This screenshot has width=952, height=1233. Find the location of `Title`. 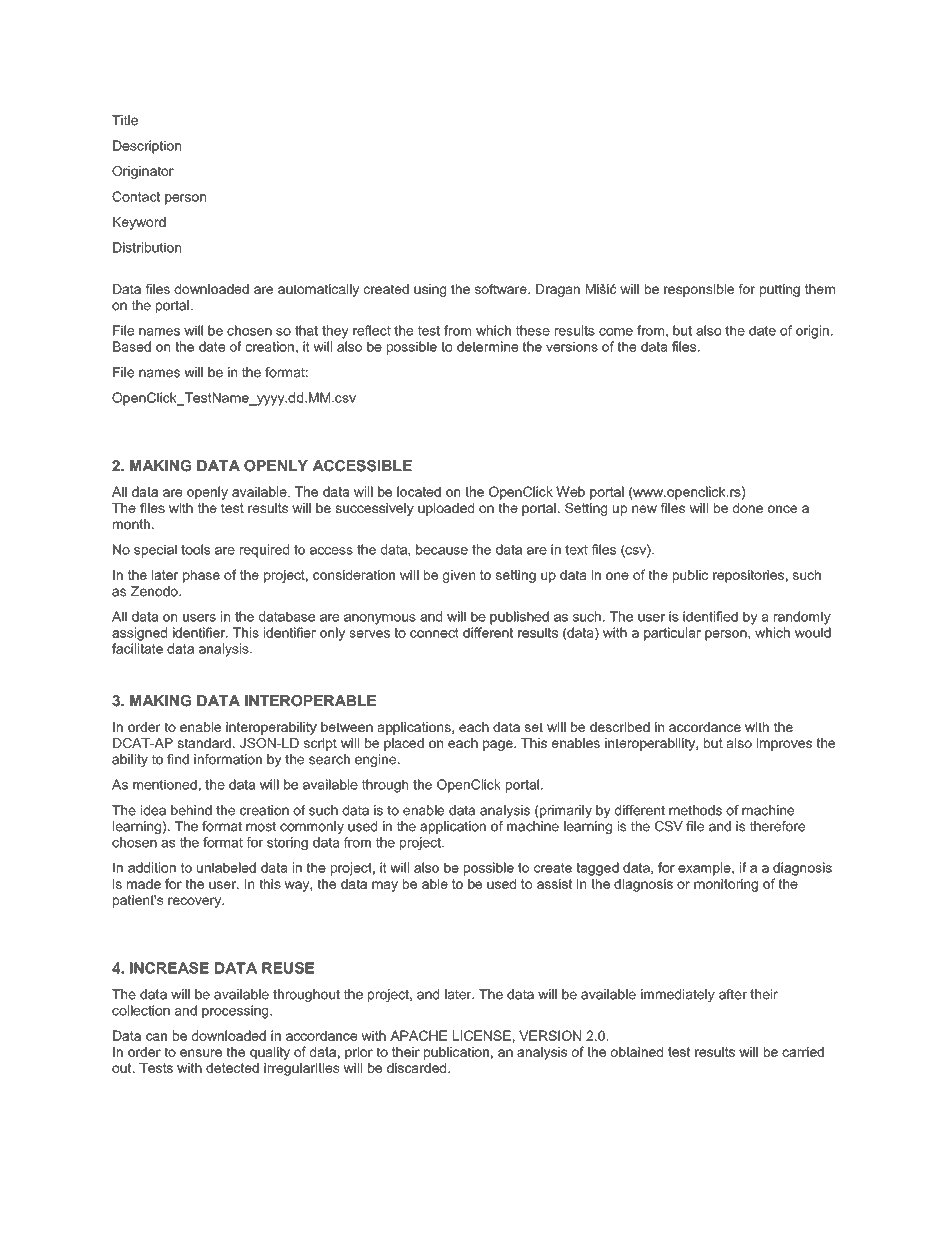

Title is located at coordinates (125, 120).
